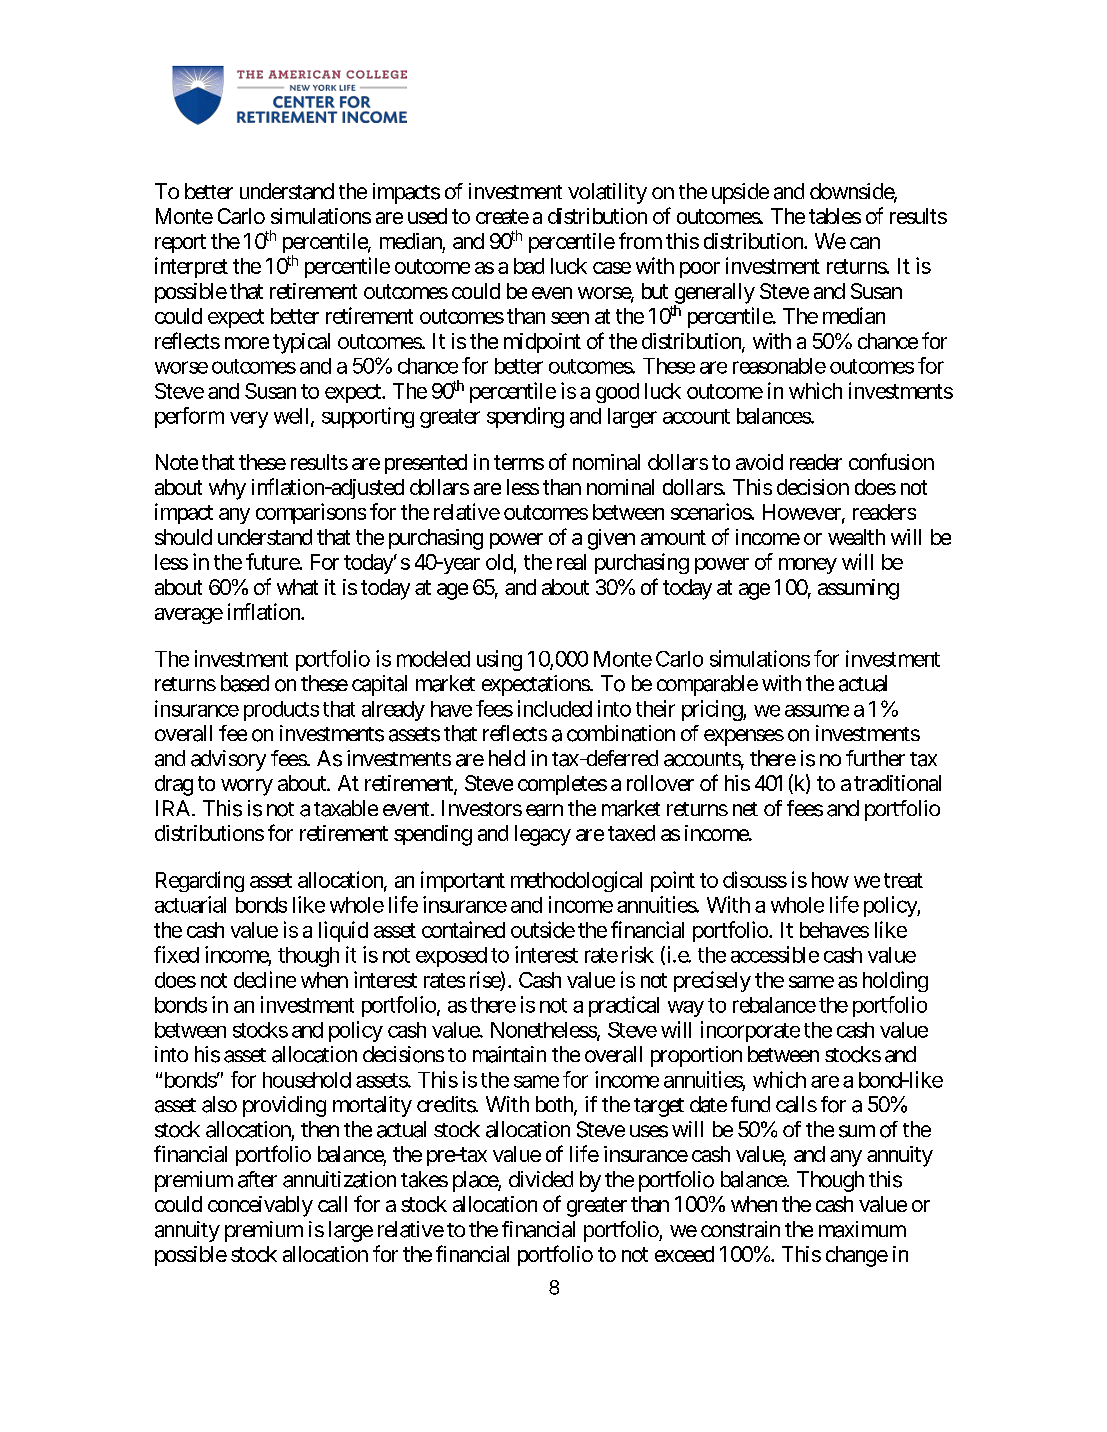 The height and width of the screenshot is (1432, 1107). Describe the element at coordinates (903, 880) in the screenshot. I see `treat` at that location.
